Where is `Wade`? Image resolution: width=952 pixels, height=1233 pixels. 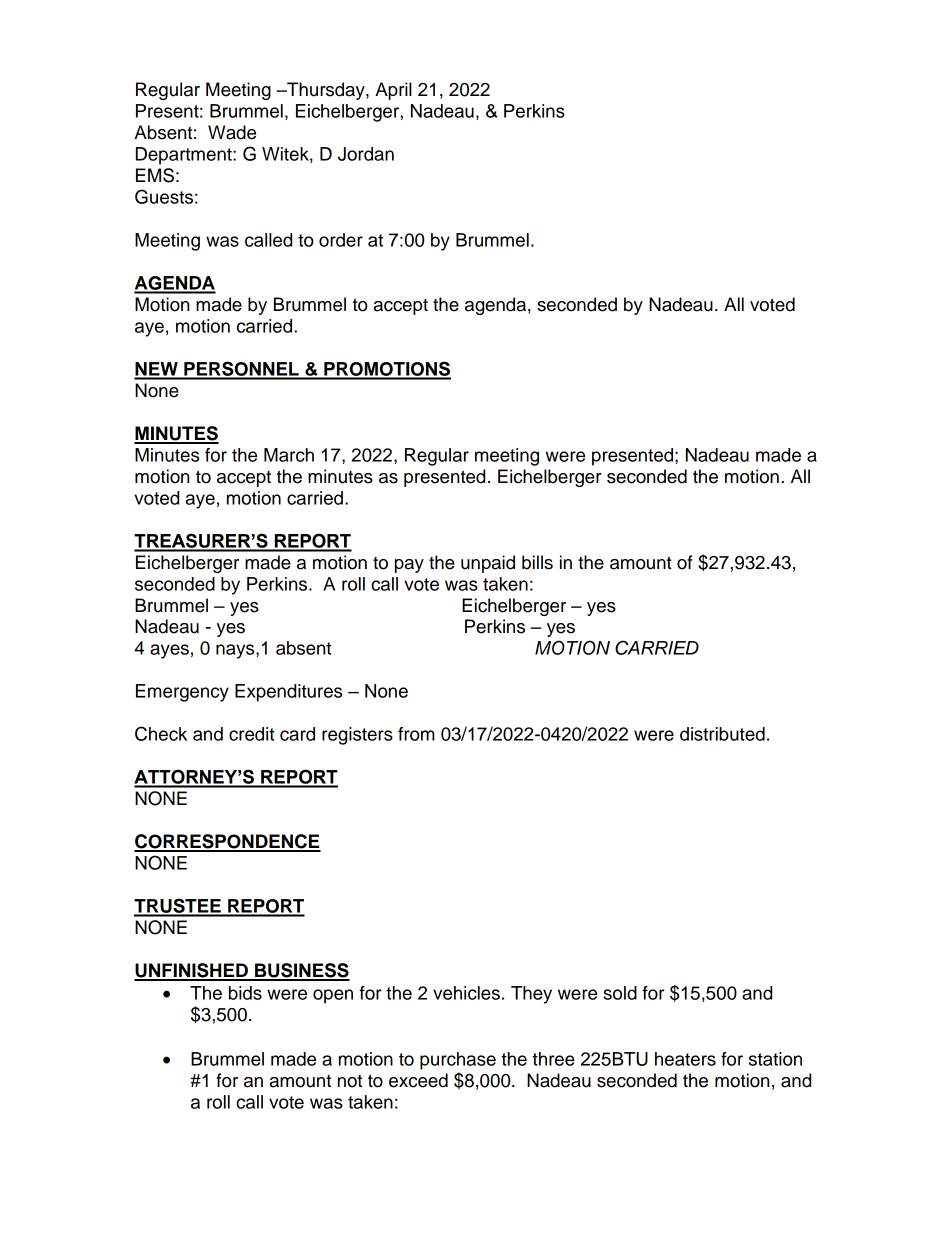
Wade is located at coordinates (232, 132).
